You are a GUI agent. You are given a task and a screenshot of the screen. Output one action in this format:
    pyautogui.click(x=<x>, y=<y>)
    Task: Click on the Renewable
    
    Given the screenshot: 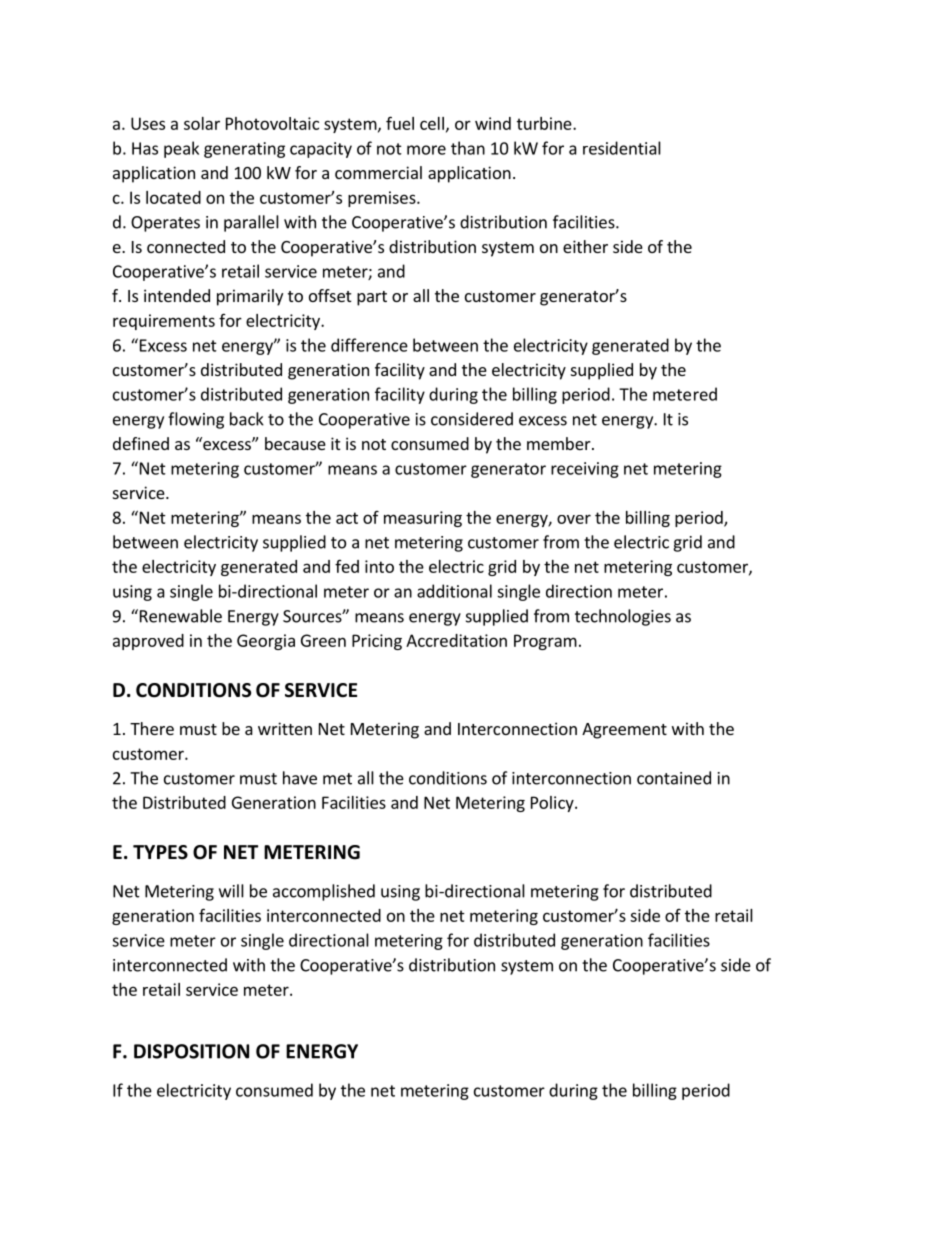 What is the action you would take?
    pyautogui.click(x=179, y=616)
